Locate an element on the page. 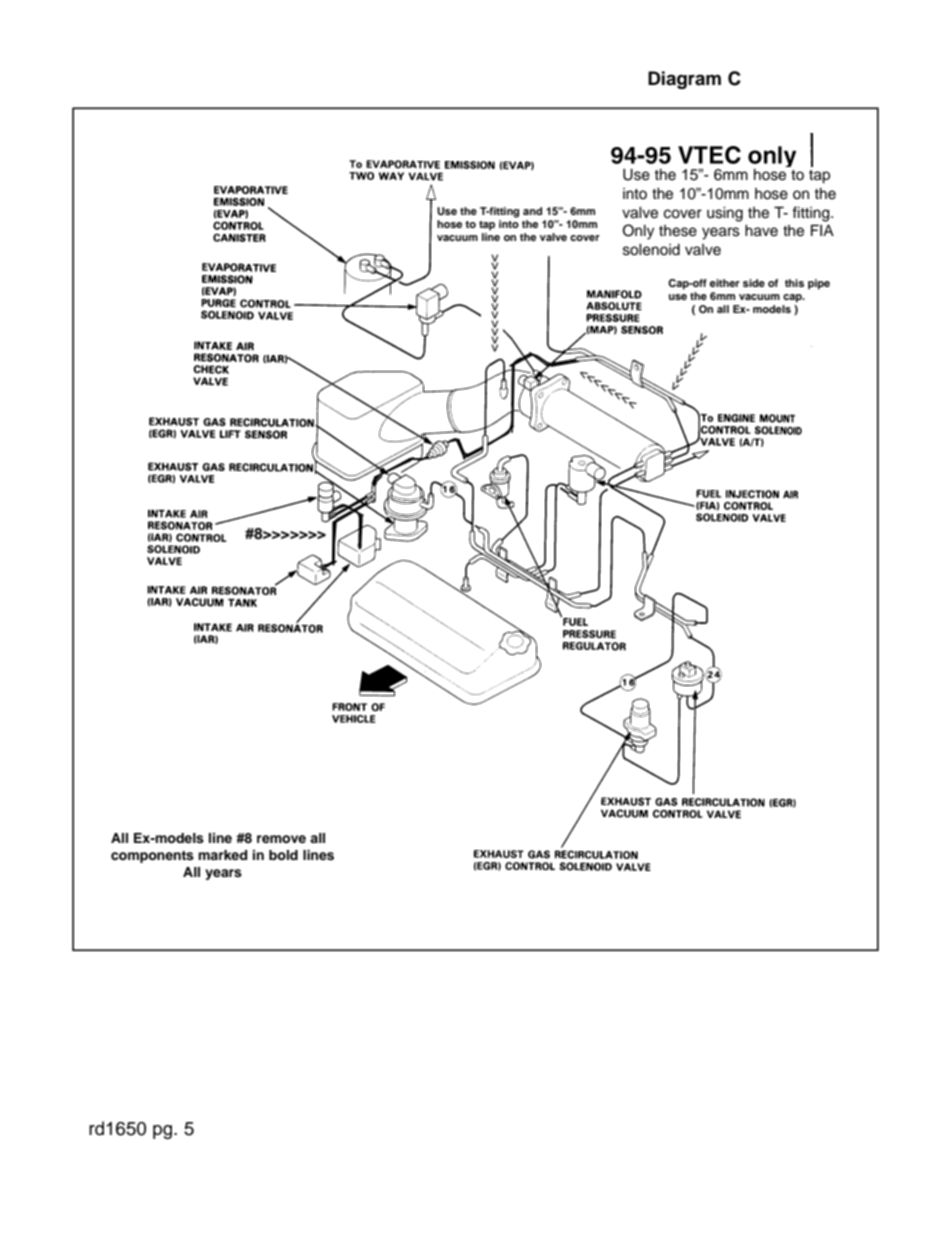  solenoid is located at coordinates (651, 250).
